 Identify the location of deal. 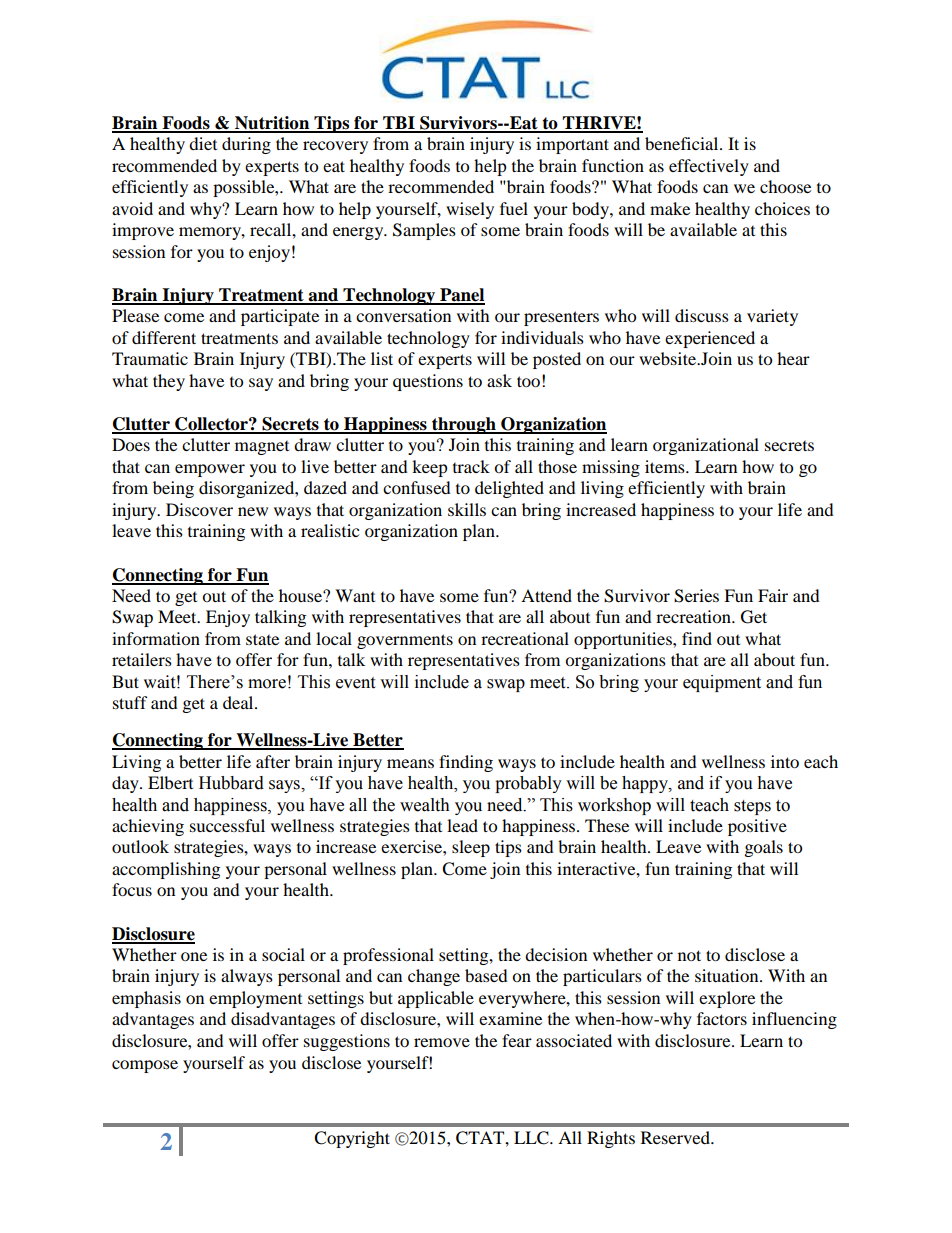
(239, 702).
